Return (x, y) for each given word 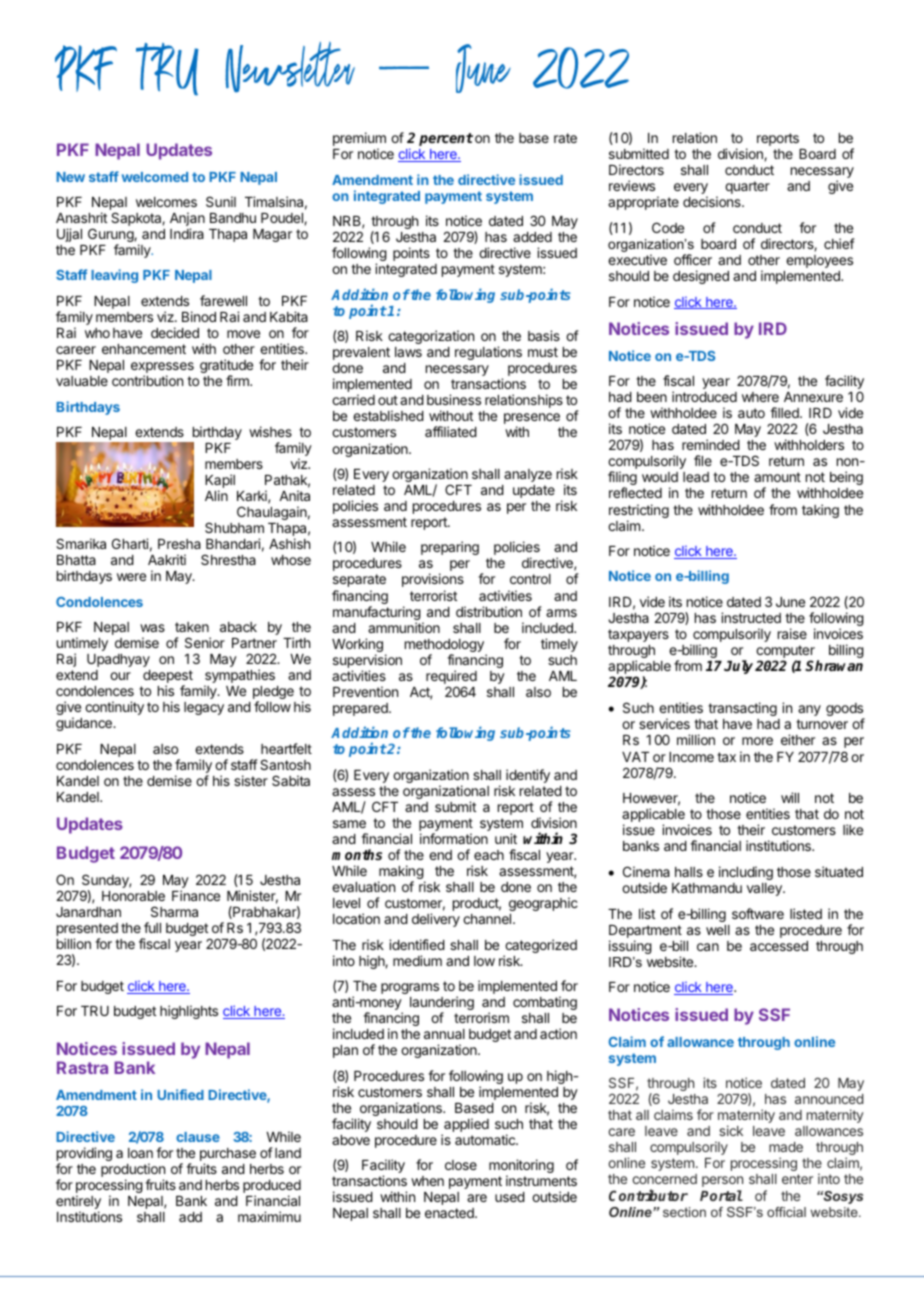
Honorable (133, 896)
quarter (747, 187)
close (461, 1165)
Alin (216, 495)
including (746, 873)
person (722, 1181)
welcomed (155, 177)
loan (140, 1153)
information (454, 838)
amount (777, 477)
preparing (450, 548)
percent (446, 139)
